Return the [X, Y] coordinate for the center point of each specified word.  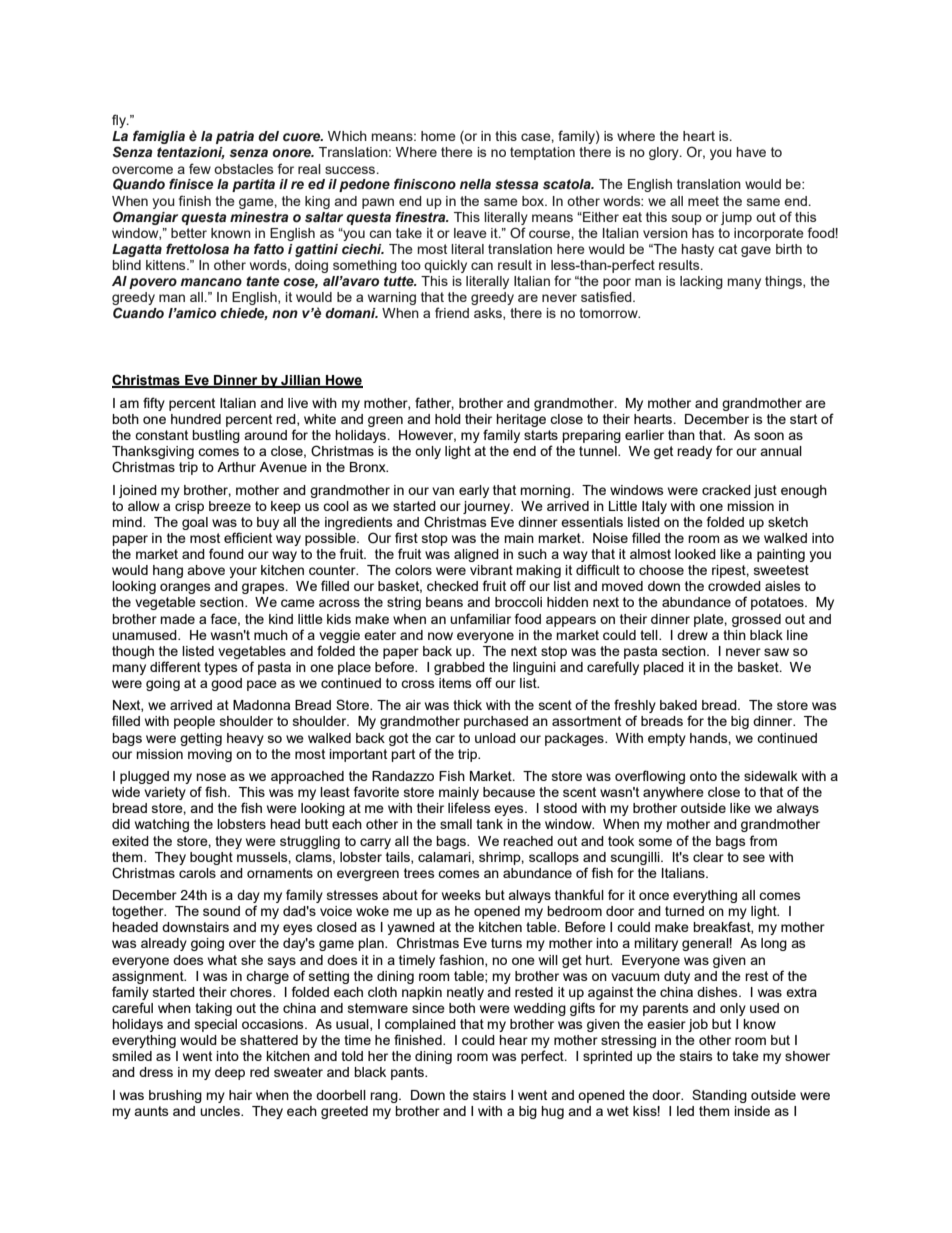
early [474, 491]
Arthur [236, 467]
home [438, 136]
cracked [726, 490]
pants [409, 1073]
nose [211, 777]
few [200, 168]
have [751, 152]
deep [230, 1073]
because [509, 792]
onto [703, 776]
